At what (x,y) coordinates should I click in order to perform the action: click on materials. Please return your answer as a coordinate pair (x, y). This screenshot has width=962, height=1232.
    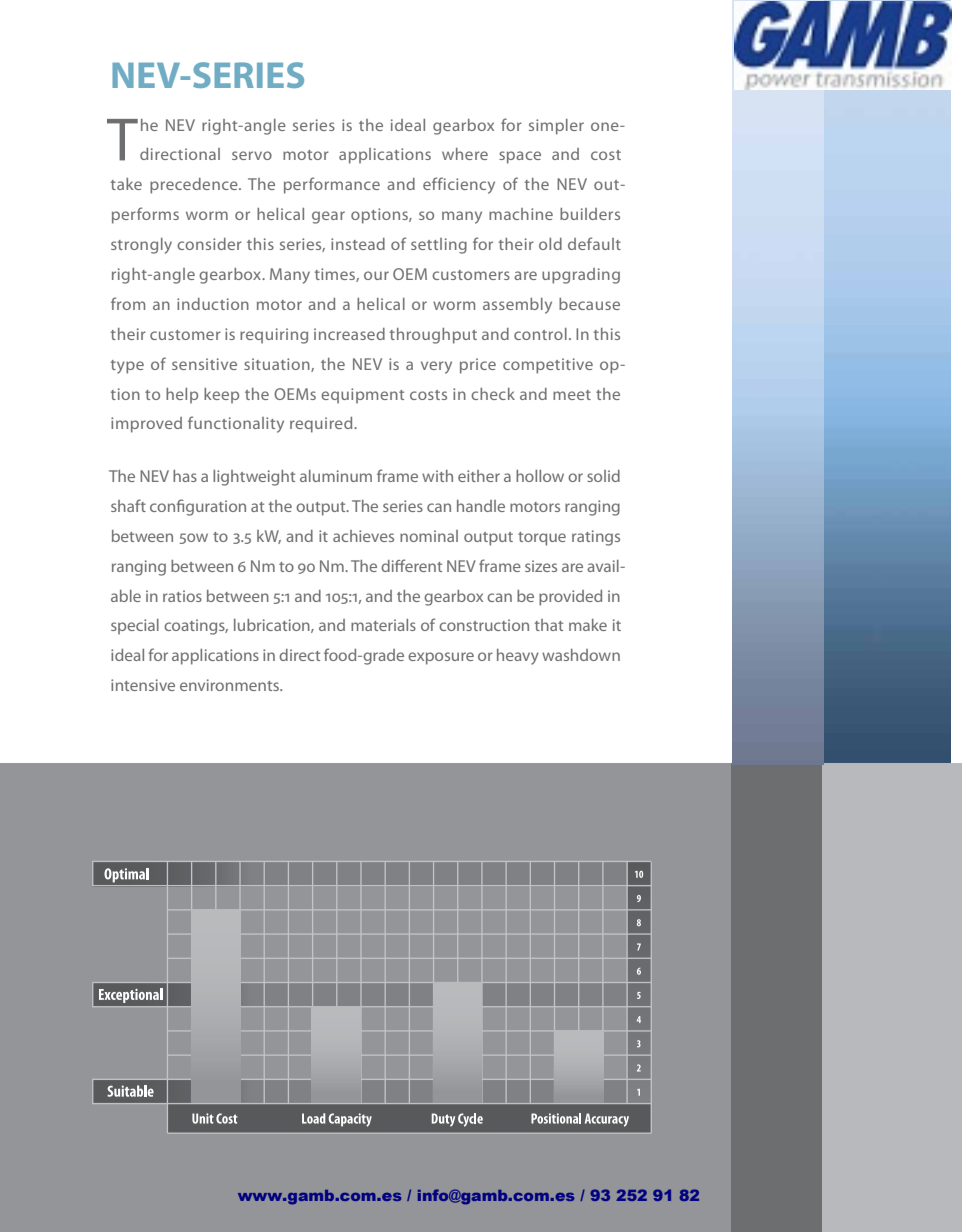
    Looking at the image, I should click on (383, 625).
